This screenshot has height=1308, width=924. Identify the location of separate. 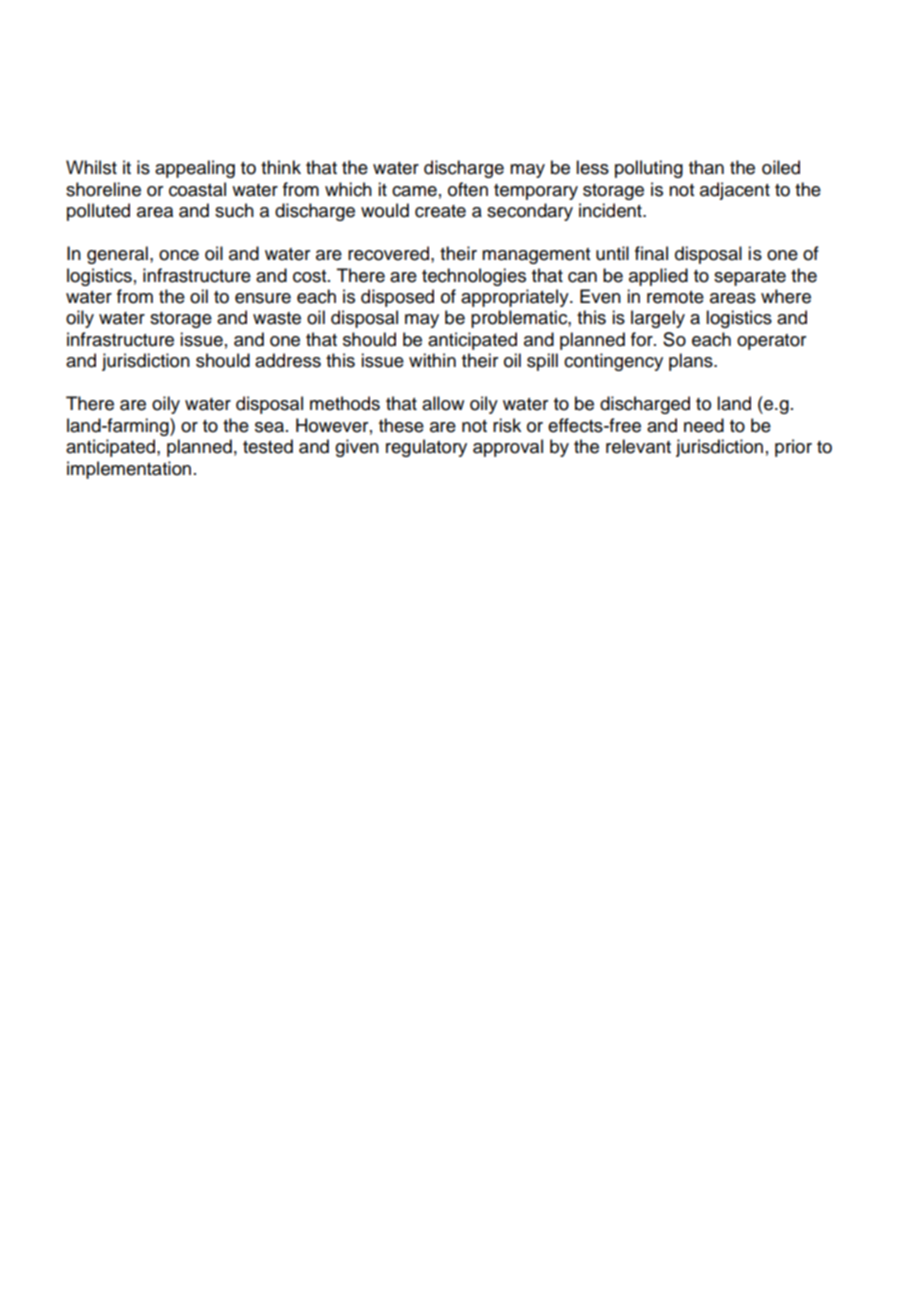
(750, 278).
